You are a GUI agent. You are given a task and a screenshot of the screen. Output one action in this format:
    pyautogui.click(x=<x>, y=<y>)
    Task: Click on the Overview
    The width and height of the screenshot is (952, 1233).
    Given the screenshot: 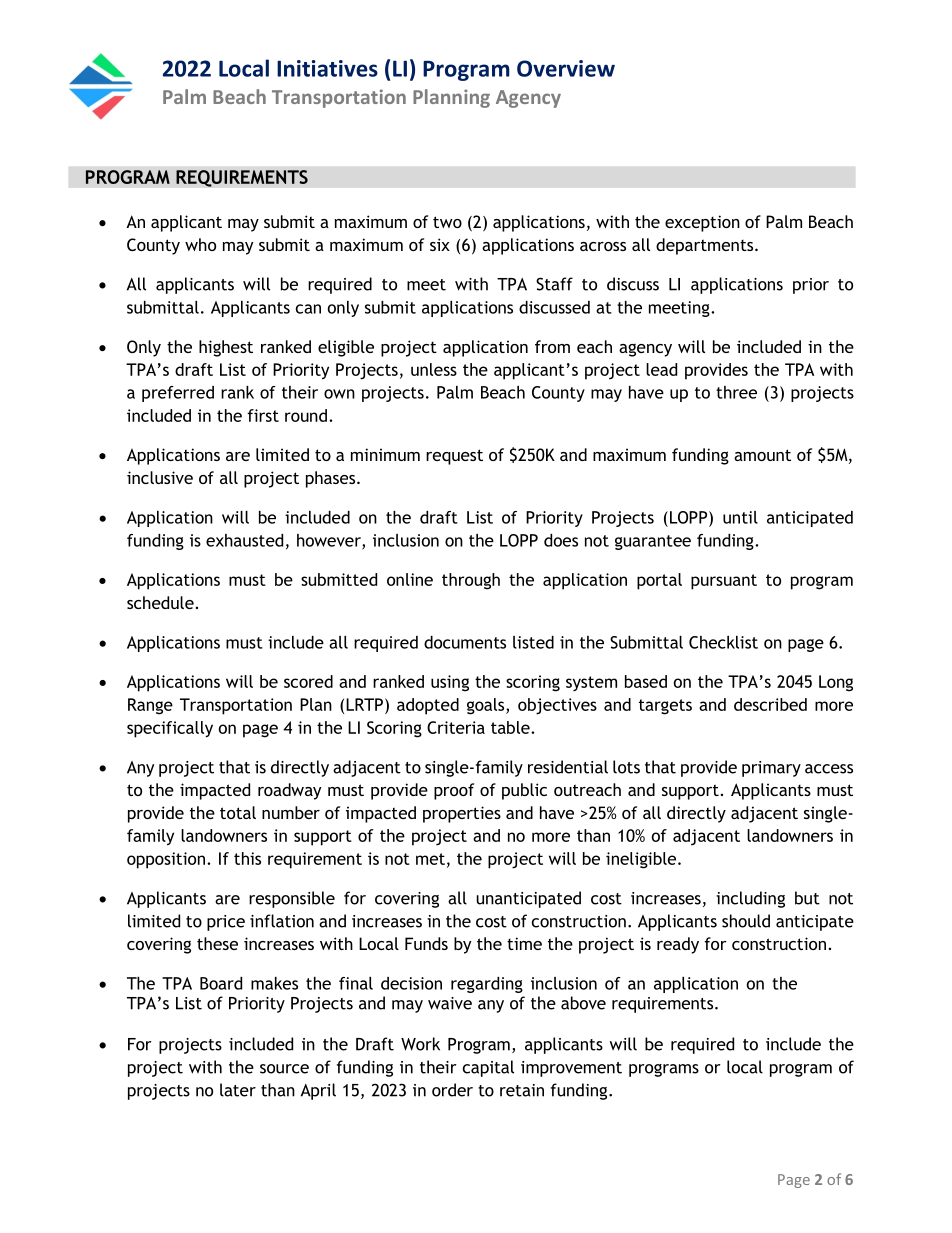 What is the action you would take?
    pyautogui.click(x=566, y=68)
